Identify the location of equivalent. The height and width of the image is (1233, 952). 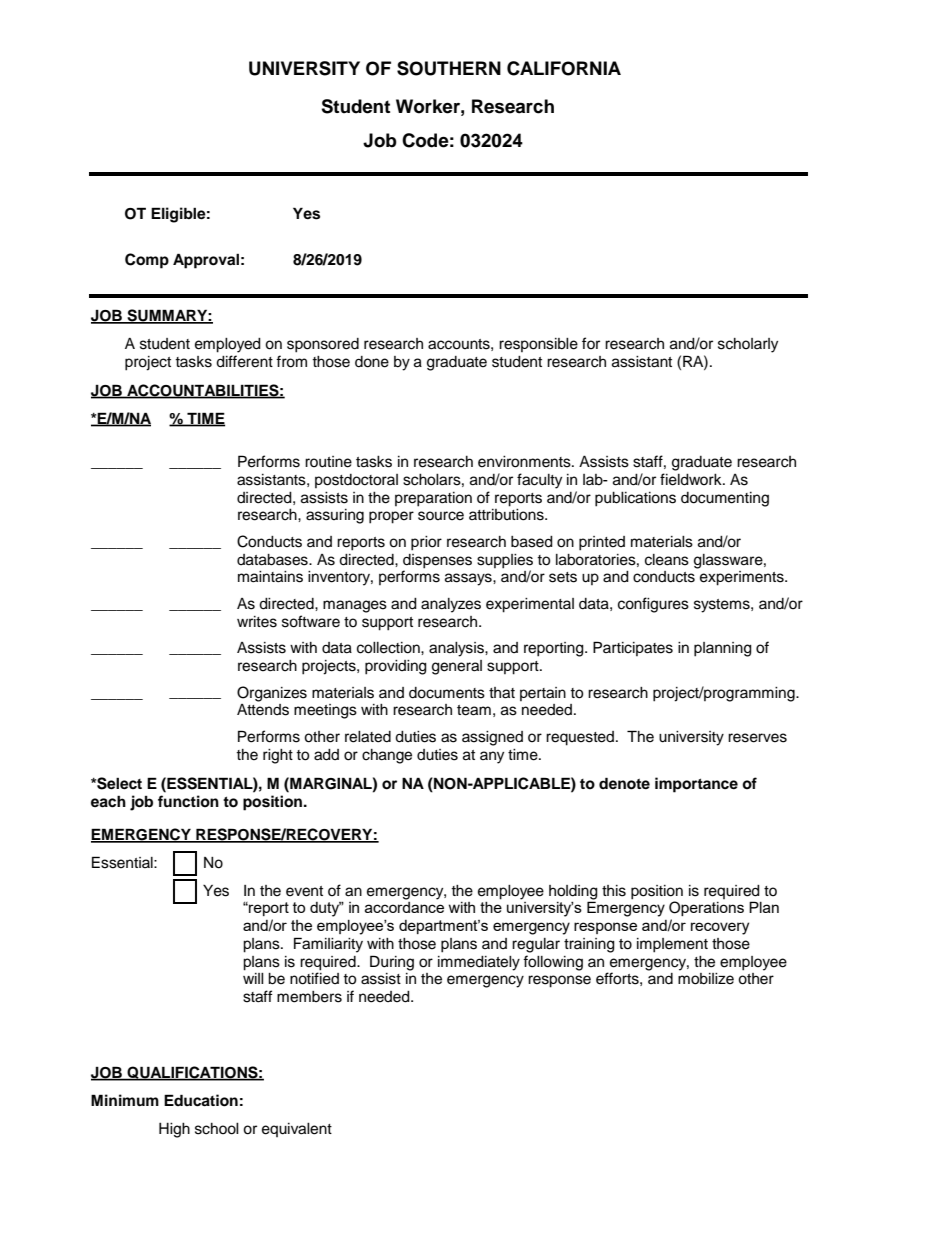
(297, 1129).
